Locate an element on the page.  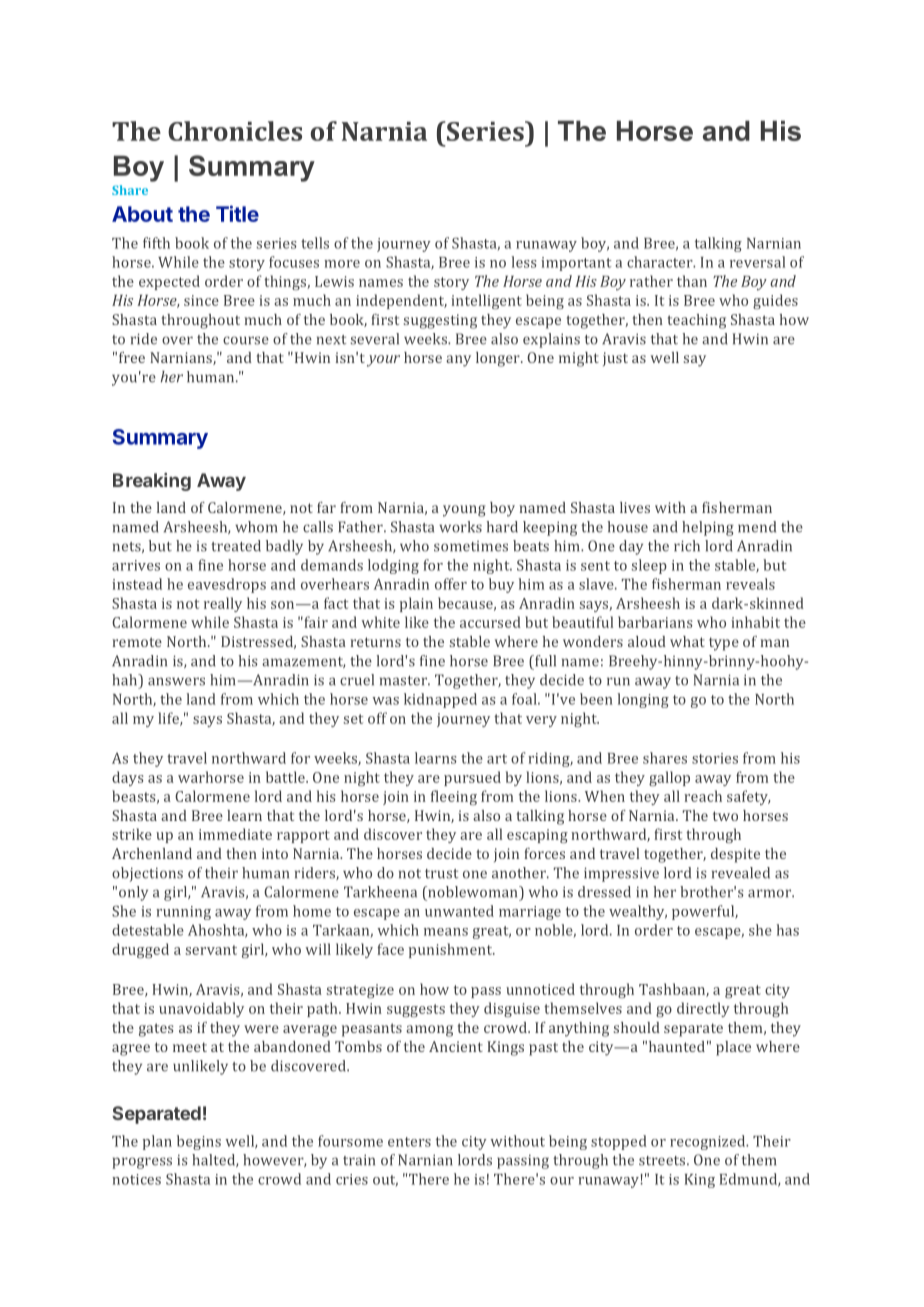
what is located at coordinates (687, 641).
